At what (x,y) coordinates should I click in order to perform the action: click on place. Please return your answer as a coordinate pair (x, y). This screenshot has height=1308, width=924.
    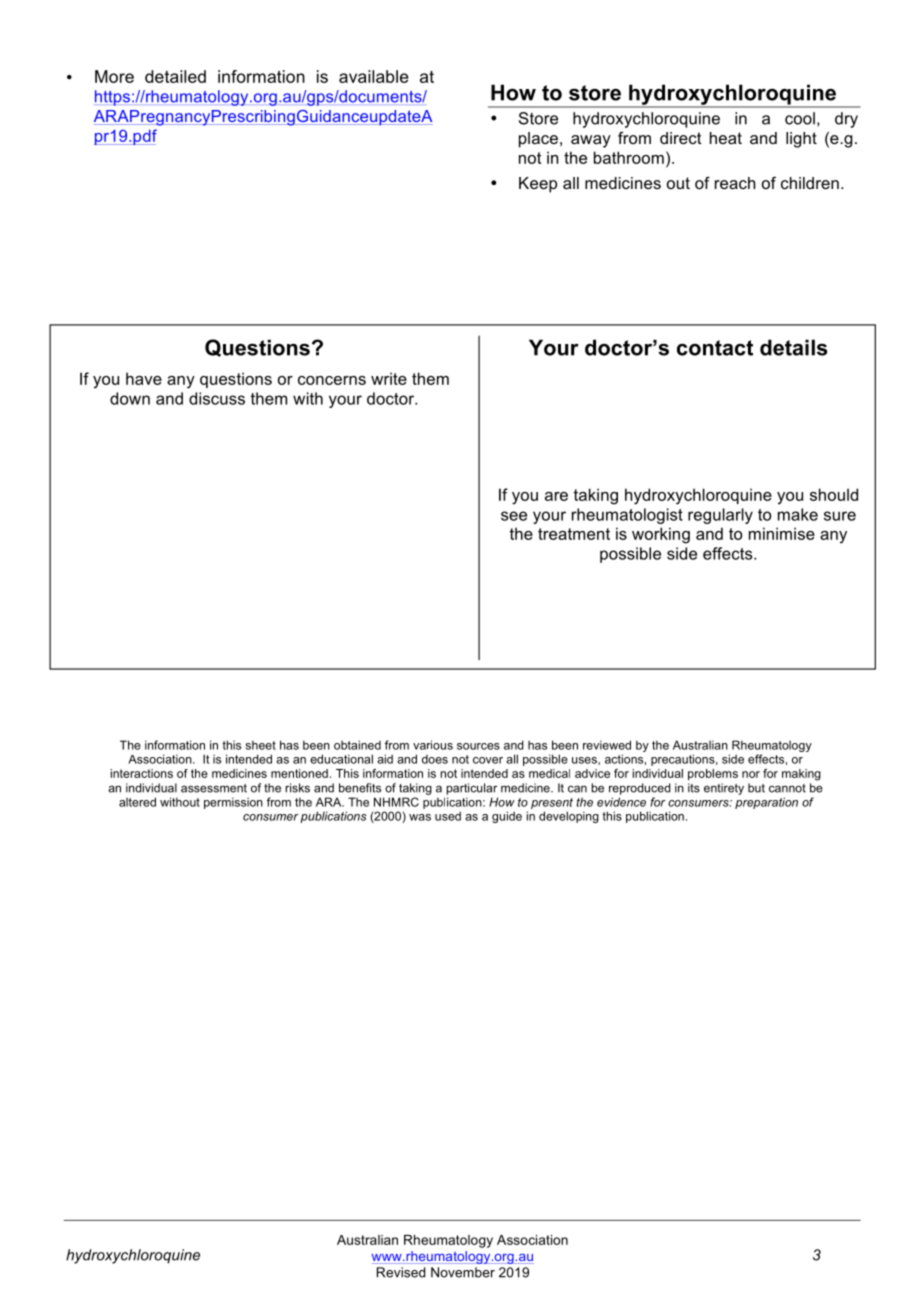
    Looking at the image, I should click on (538, 140).
